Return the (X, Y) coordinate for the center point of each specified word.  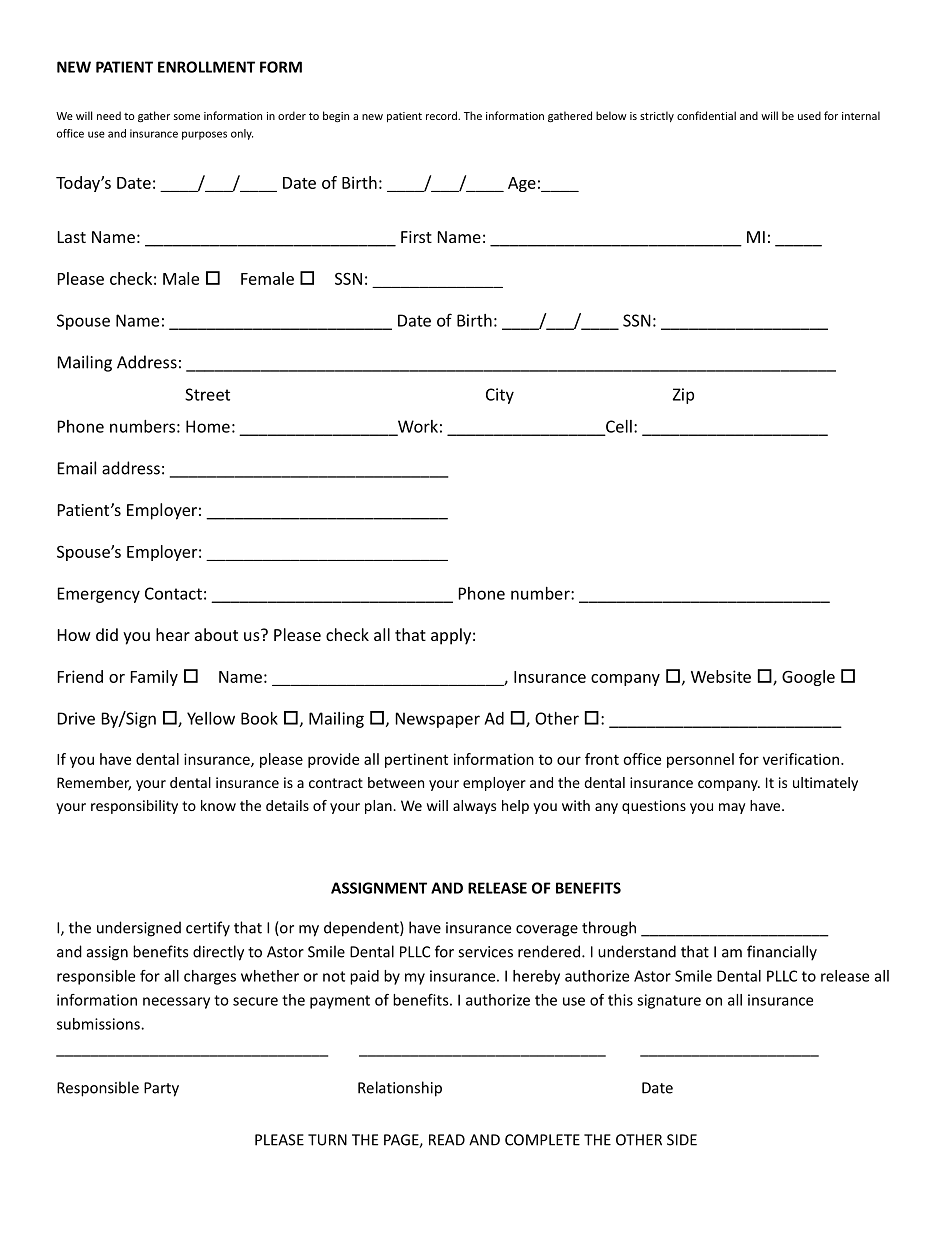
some (187, 117)
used (809, 115)
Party (161, 1089)
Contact (173, 593)
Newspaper (438, 720)
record (442, 115)
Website (721, 676)
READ (447, 1140)
